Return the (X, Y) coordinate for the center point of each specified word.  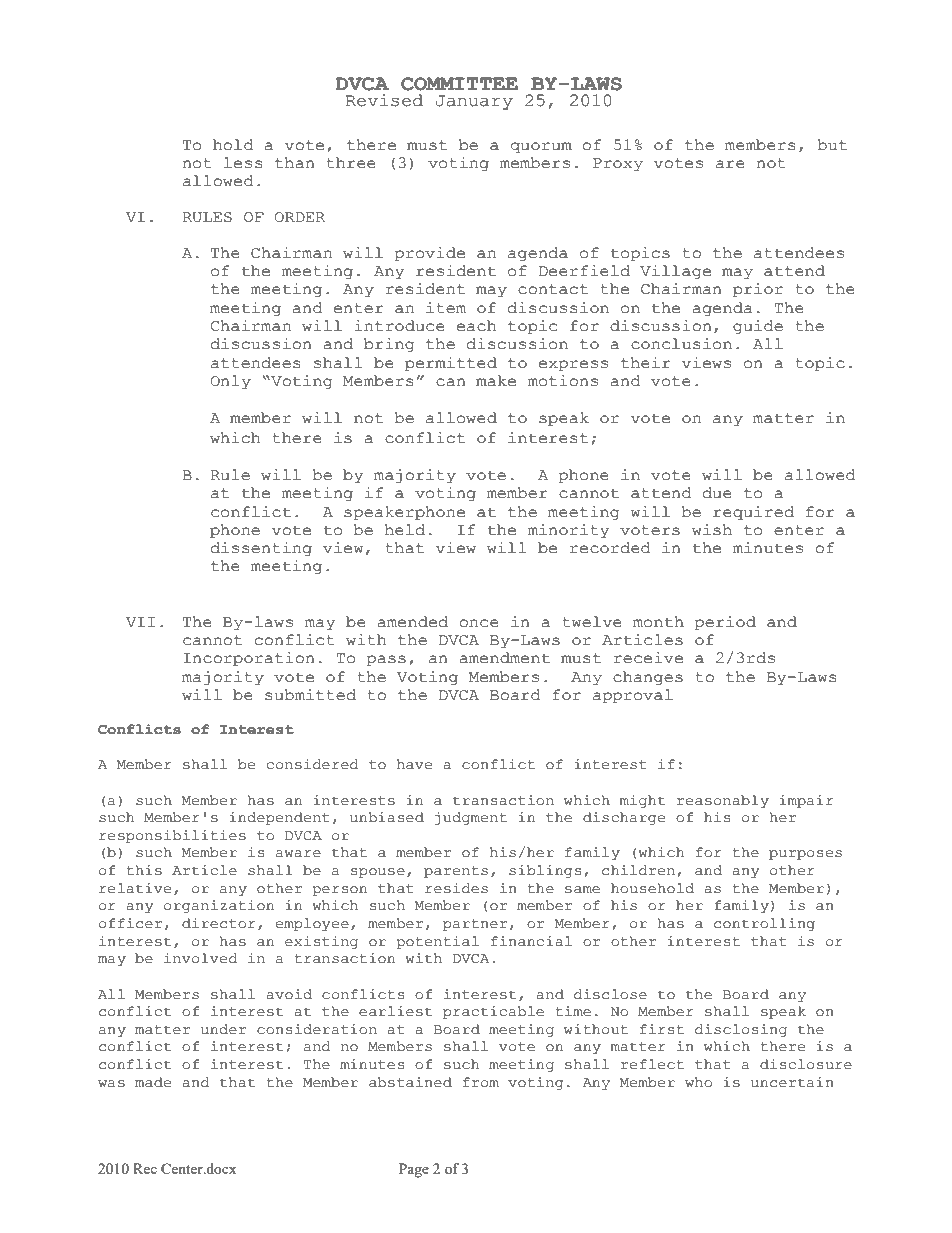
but (832, 145)
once (479, 623)
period (725, 623)
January (474, 102)
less (243, 163)
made (153, 1082)
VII (140, 622)
